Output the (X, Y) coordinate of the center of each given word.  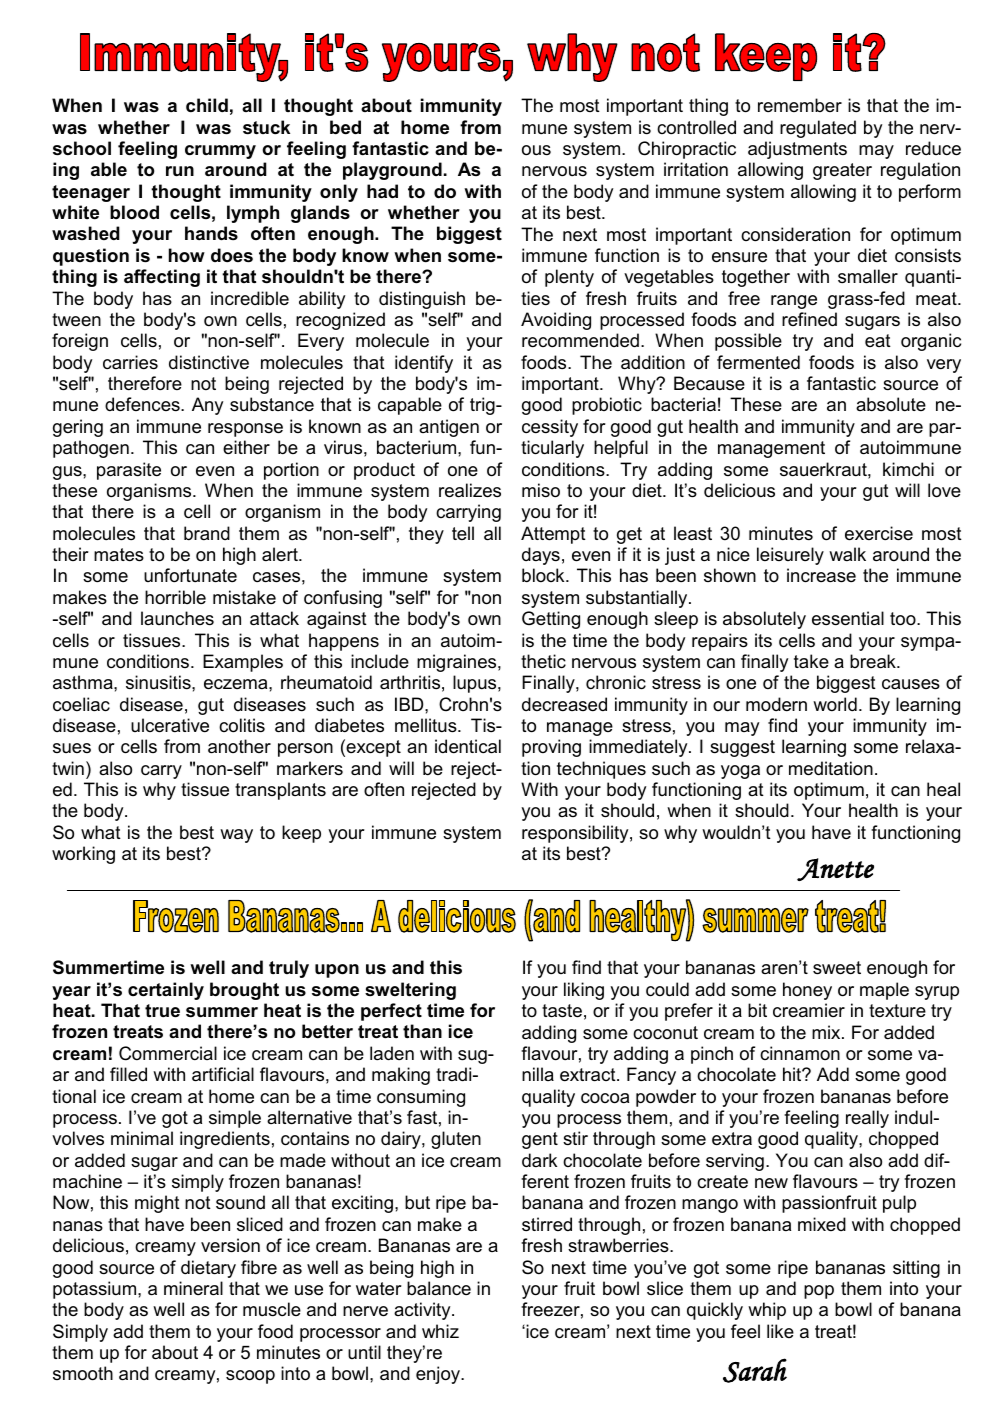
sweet (837, 968)
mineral (193, 1288)
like (780, 1331)
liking (584, 991)
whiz (440, 1331)
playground (392, 171)
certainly (166, 991)
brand (207, 533)
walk (847, 554)
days (541, 556)
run (180, 171)
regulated (818, 129)
